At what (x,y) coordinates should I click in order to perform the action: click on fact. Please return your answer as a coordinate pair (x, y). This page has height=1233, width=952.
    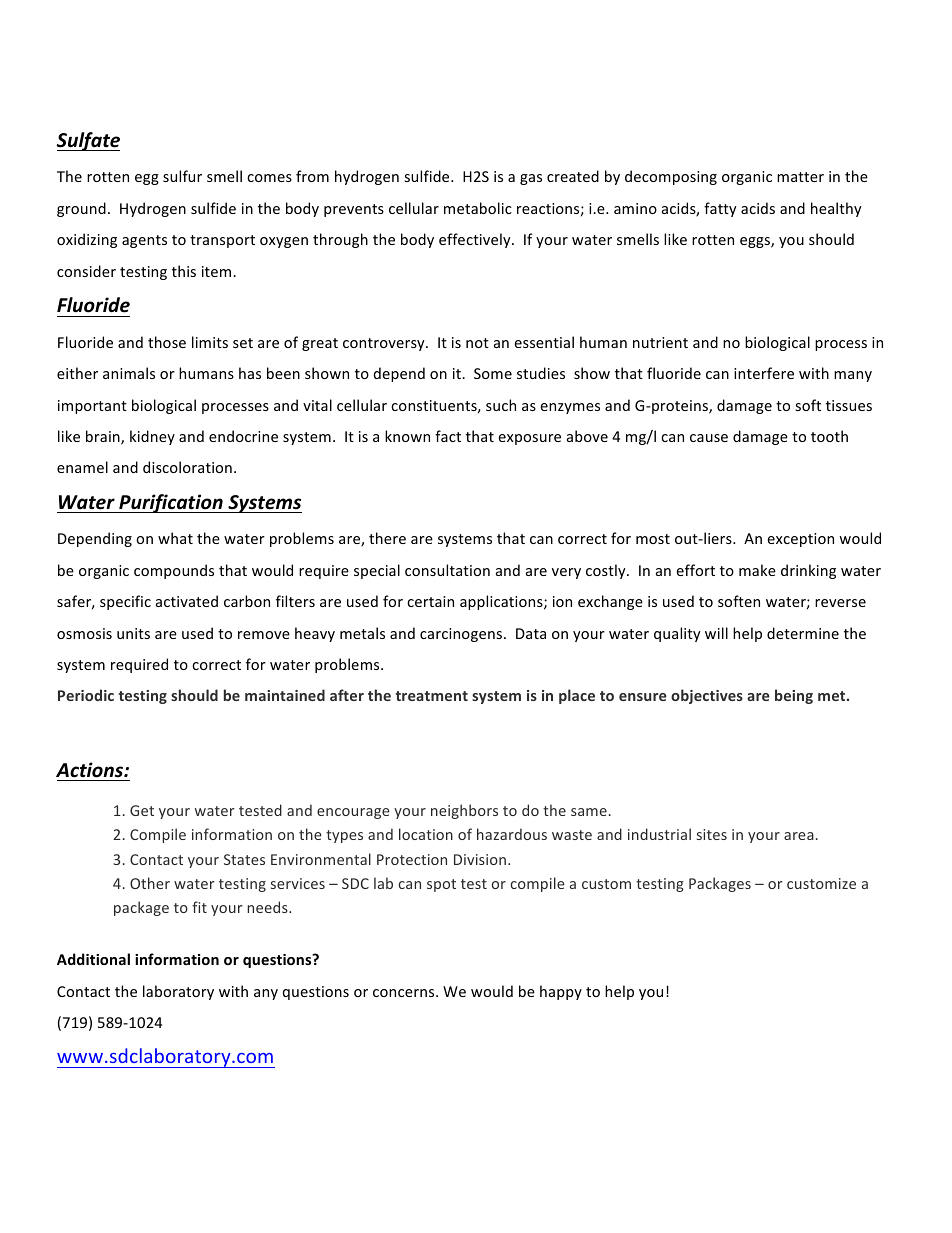
    Looking at the image, I should click on (448, 436).
